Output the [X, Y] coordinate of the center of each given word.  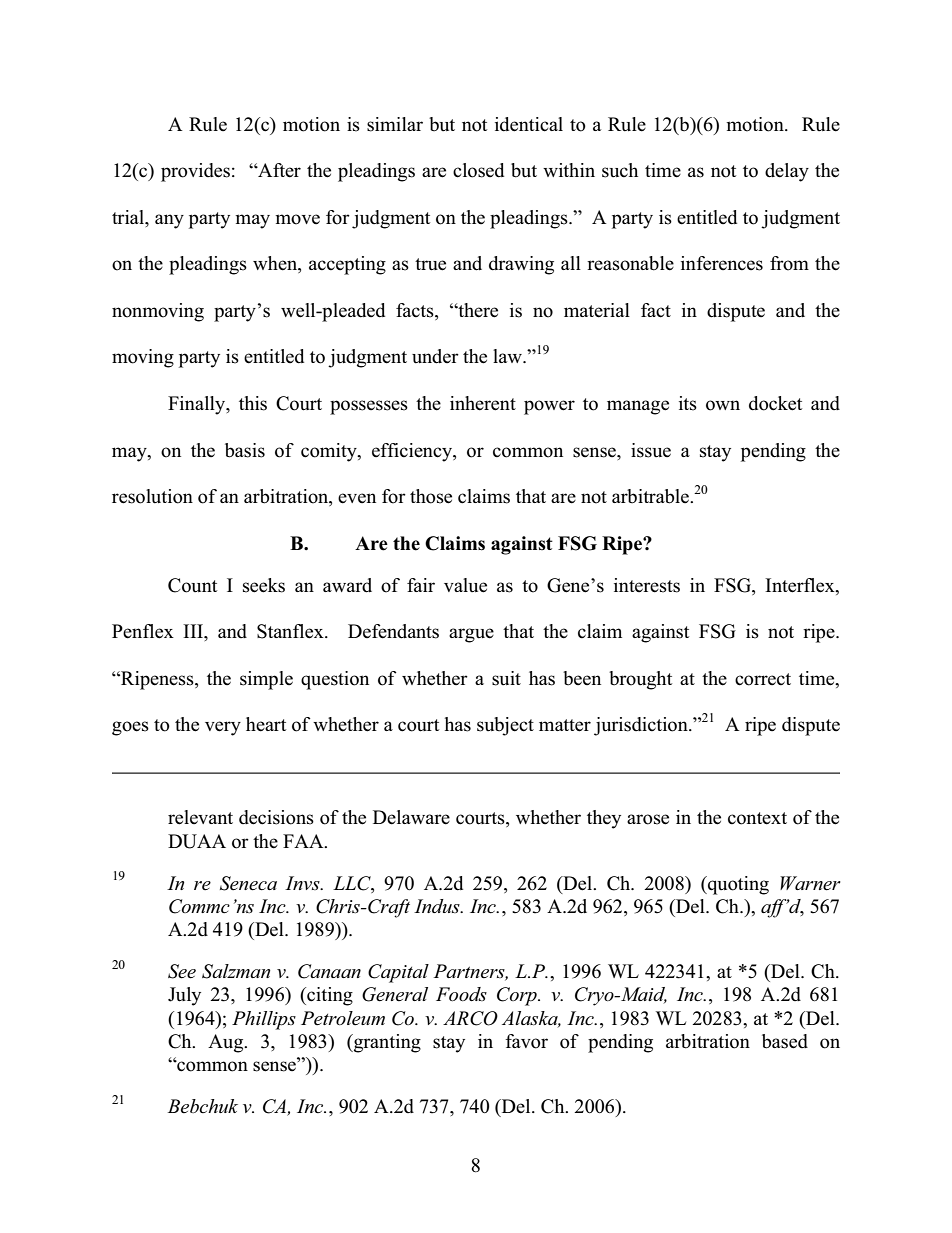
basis [245, 450]
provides [195, 172]
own [723, 405]
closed [478, 170]
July [184, 996]
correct [763, 679]
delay [787, 172]
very [223, 728]
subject [505, 726]
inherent [483, 403]
